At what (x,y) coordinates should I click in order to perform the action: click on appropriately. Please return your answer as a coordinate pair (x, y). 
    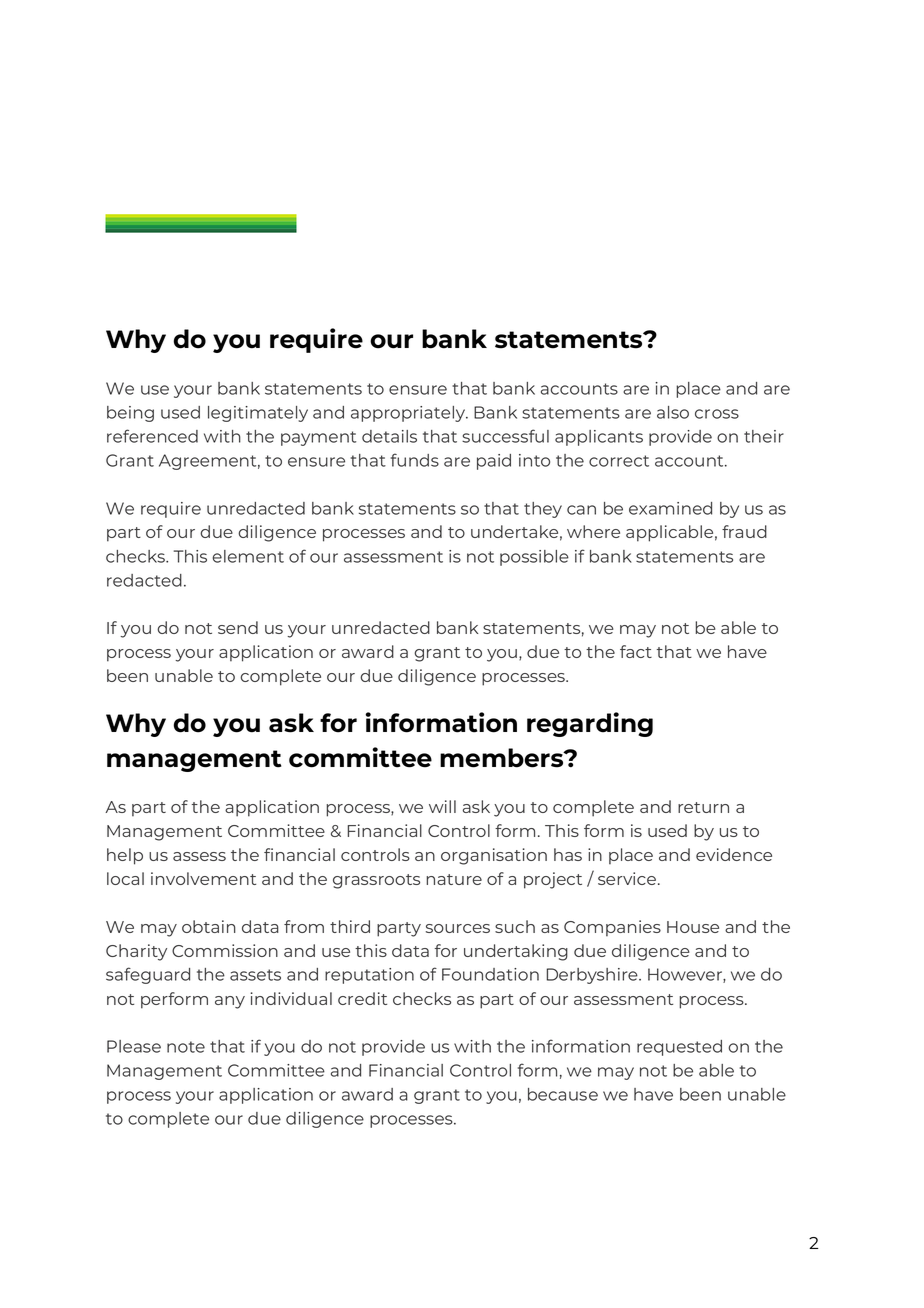
    Looking at the image, I should click on (409, 414).
